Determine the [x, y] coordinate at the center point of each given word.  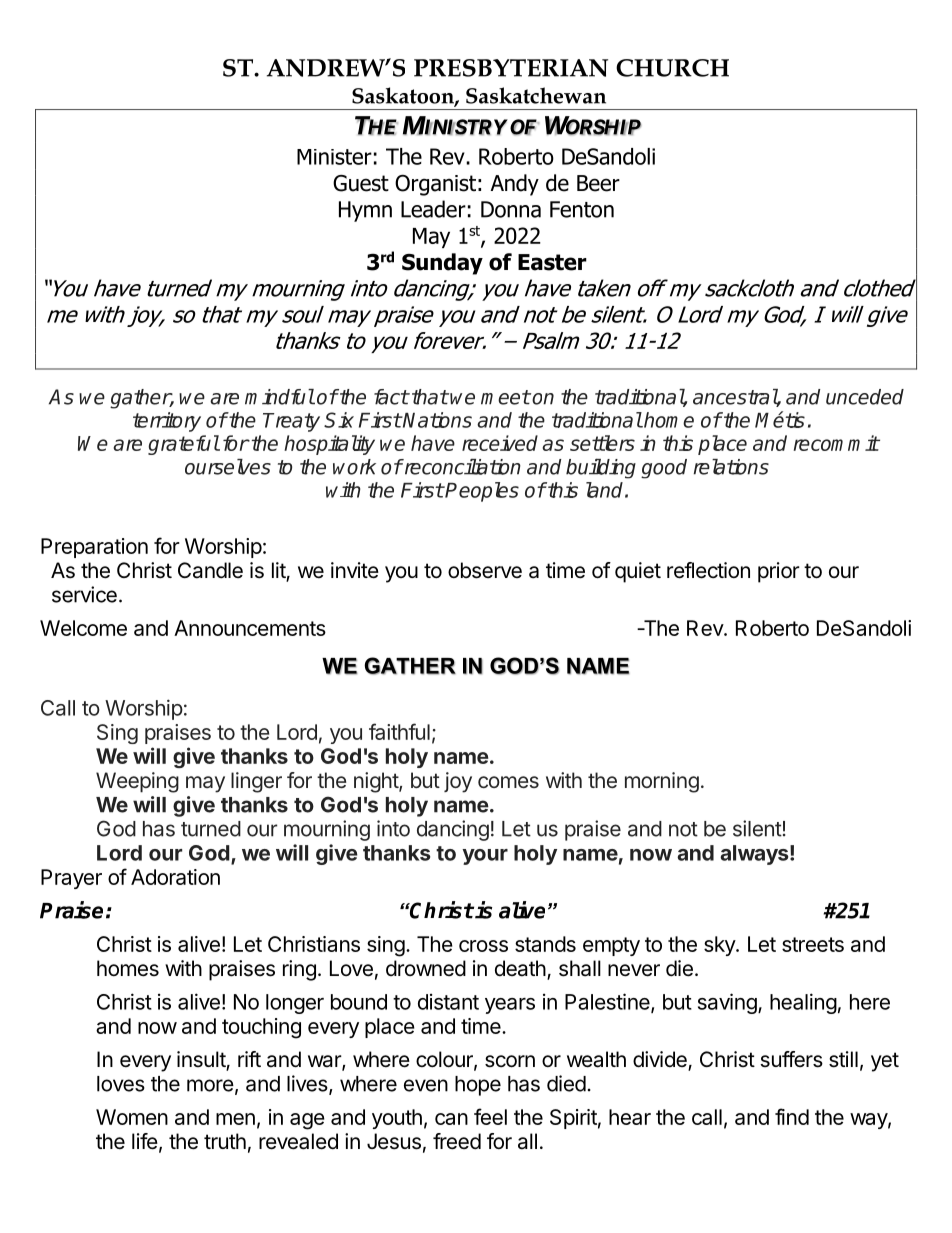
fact [391, 397]
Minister [334, 157]
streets [813, 944]
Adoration [175, 877]
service [84, 594]
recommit [836, 443]
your [485, 857]
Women [132, 1117]
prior [779, 572]
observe [485, 570]
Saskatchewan [536, 95]
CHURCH [672, 68]
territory [167, 422]
